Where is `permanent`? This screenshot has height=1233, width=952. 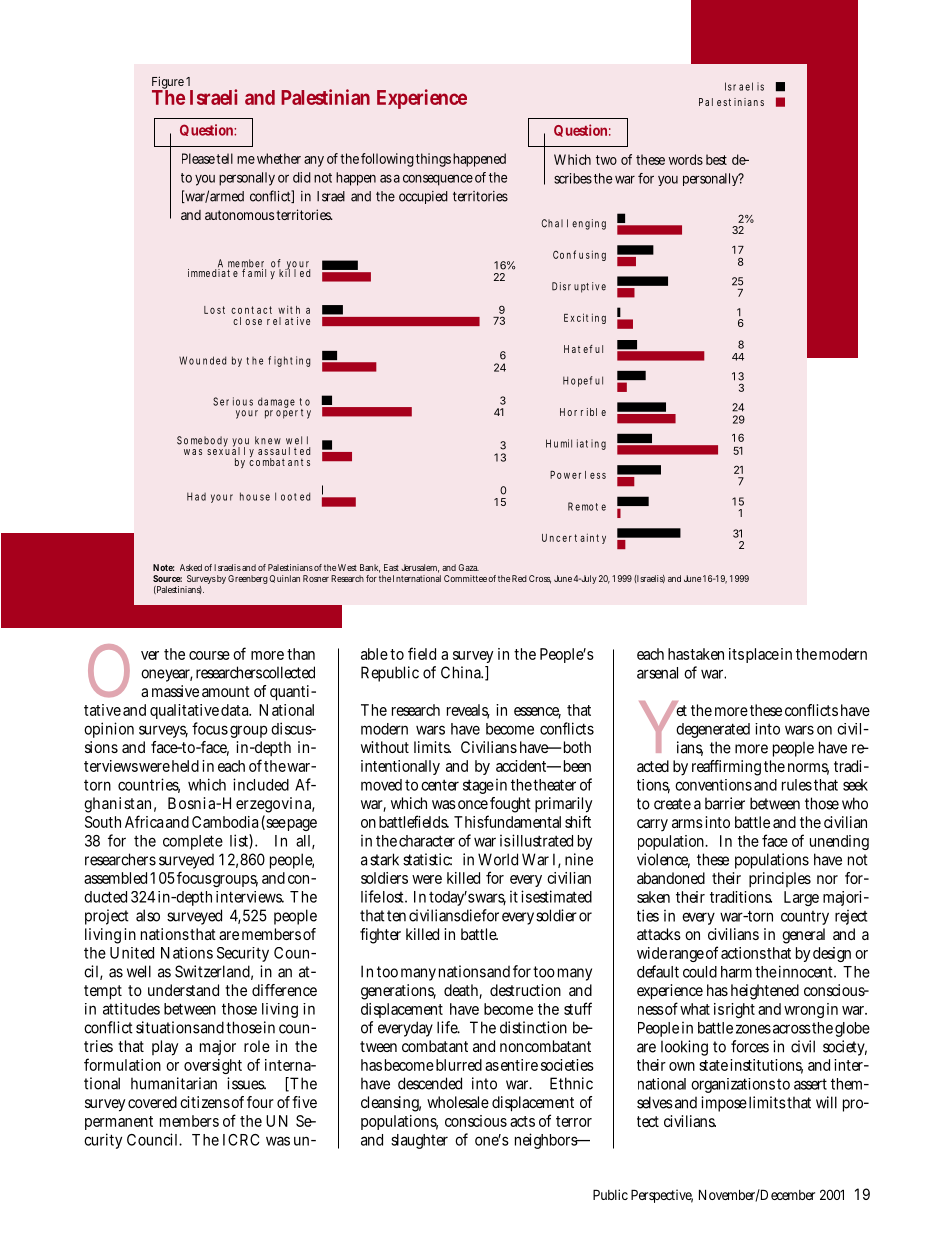
permanent is located at coordinates (119, 1123).
